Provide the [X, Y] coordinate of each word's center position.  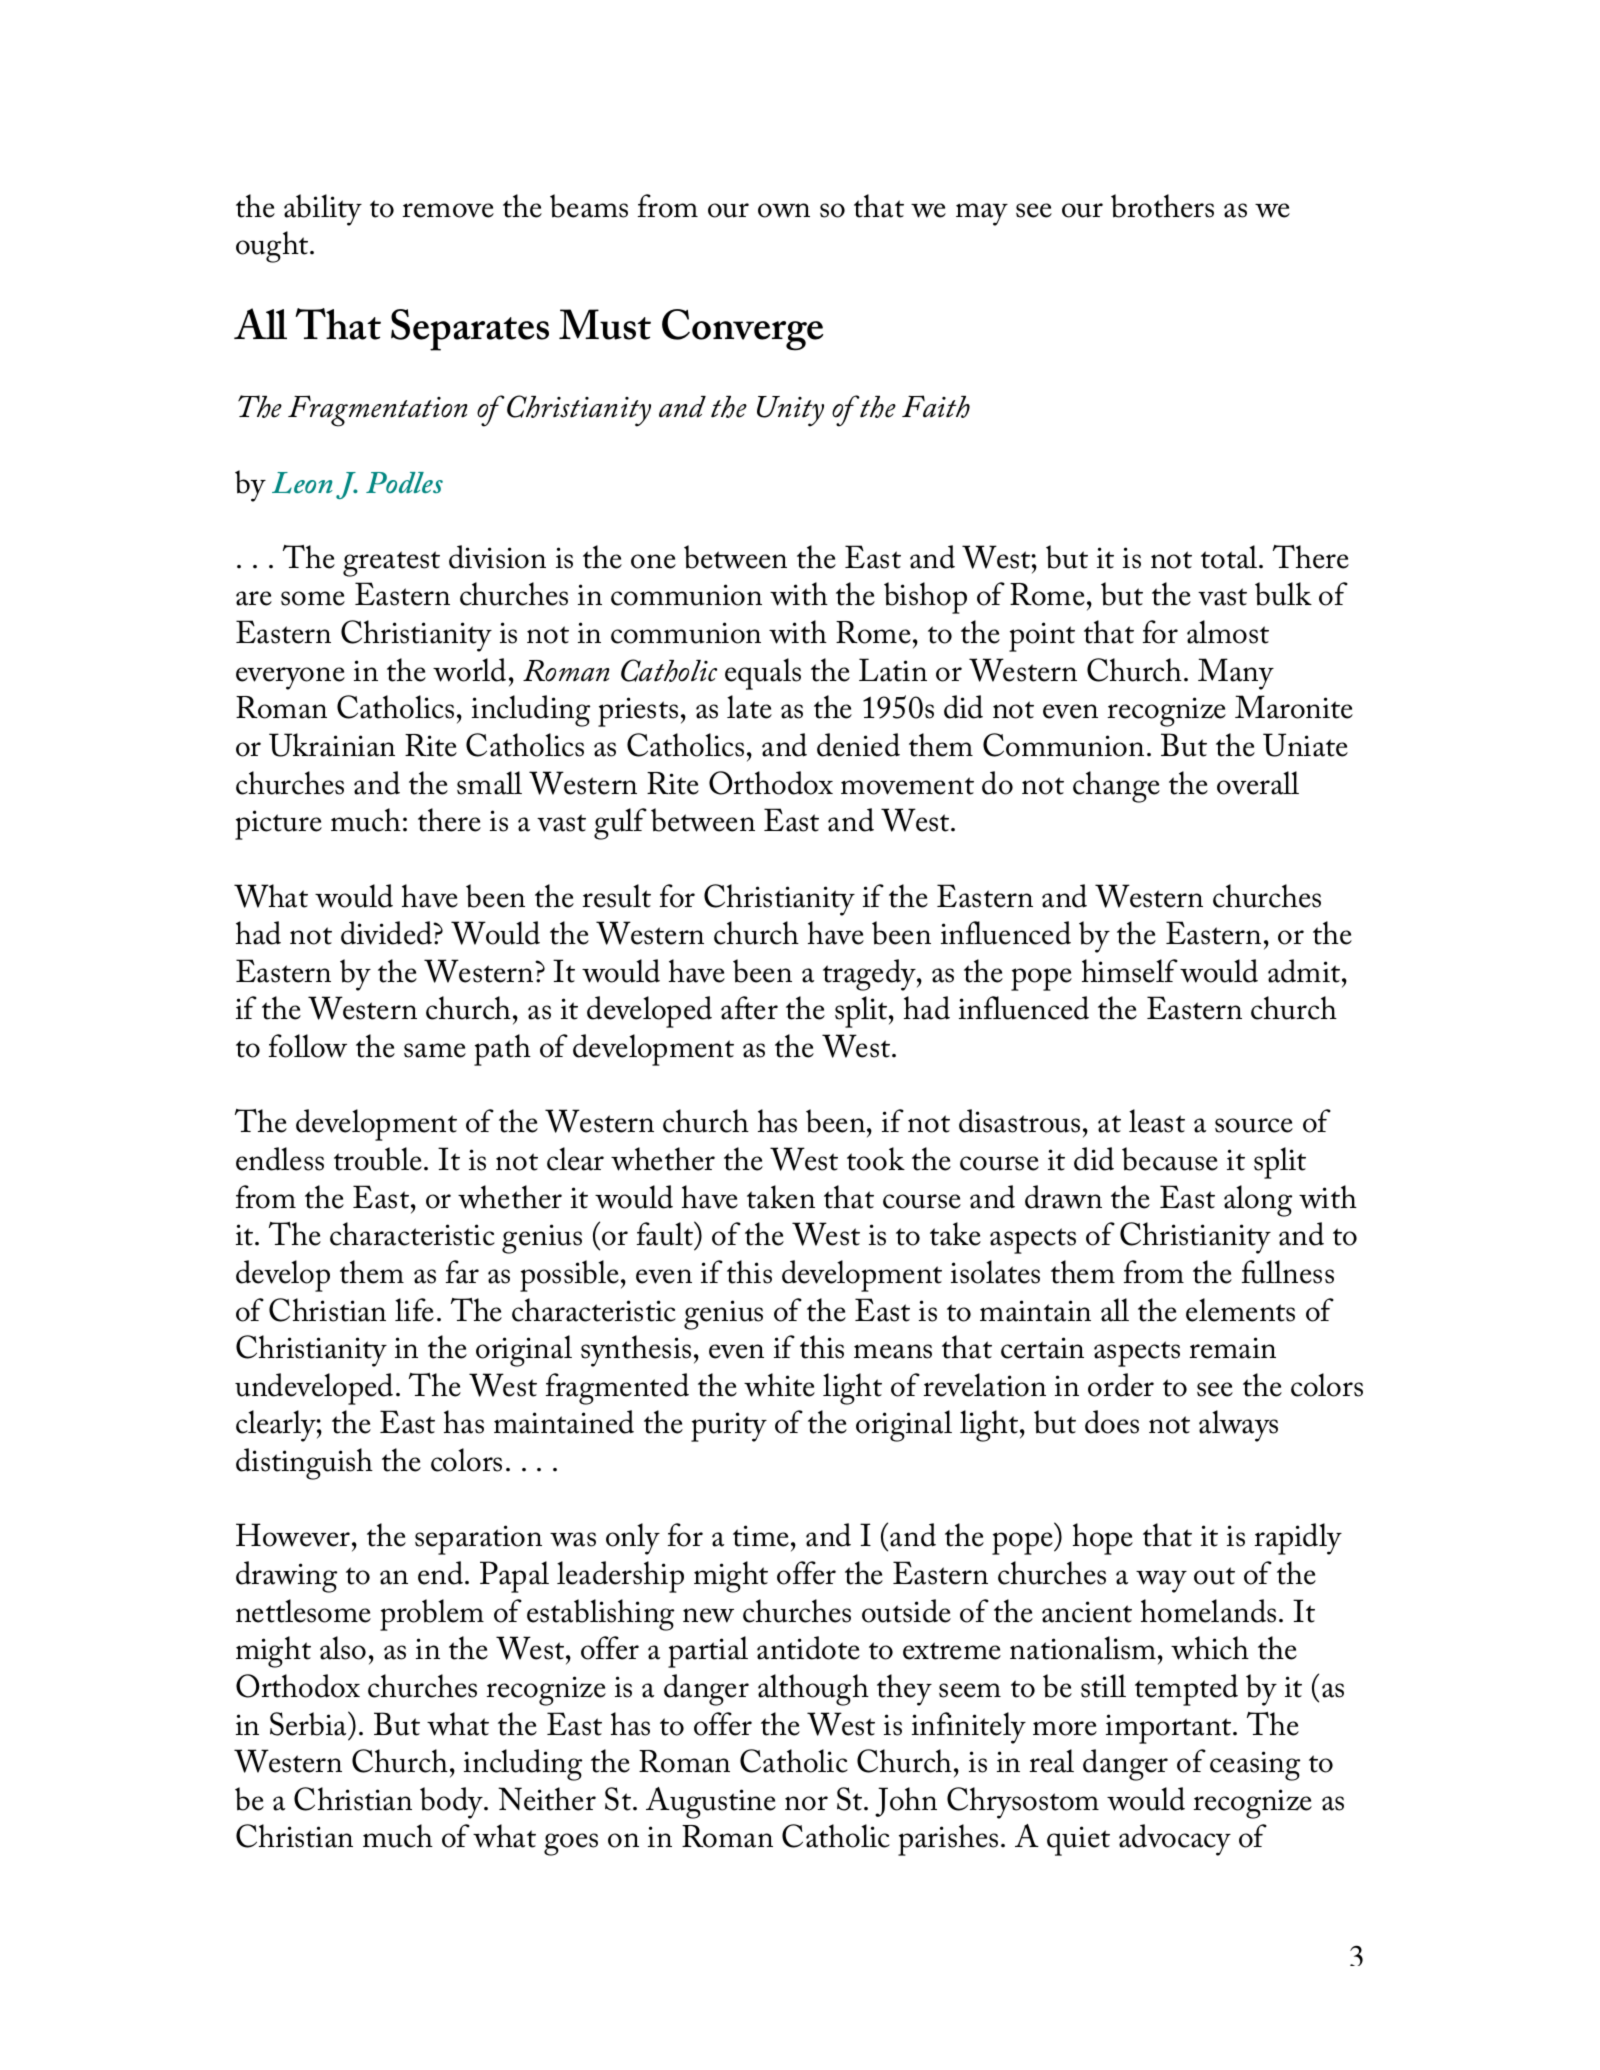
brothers [1162, 206]
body [452, 1803]
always [1238, 1426]
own [784, 210]
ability [323, 210]
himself [1130, 971]
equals [763, 674]
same [435, 1050]
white [779, 1385]
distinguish [304, 1464]
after [749, 1008]
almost [1228, 632]
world [469, 670]
